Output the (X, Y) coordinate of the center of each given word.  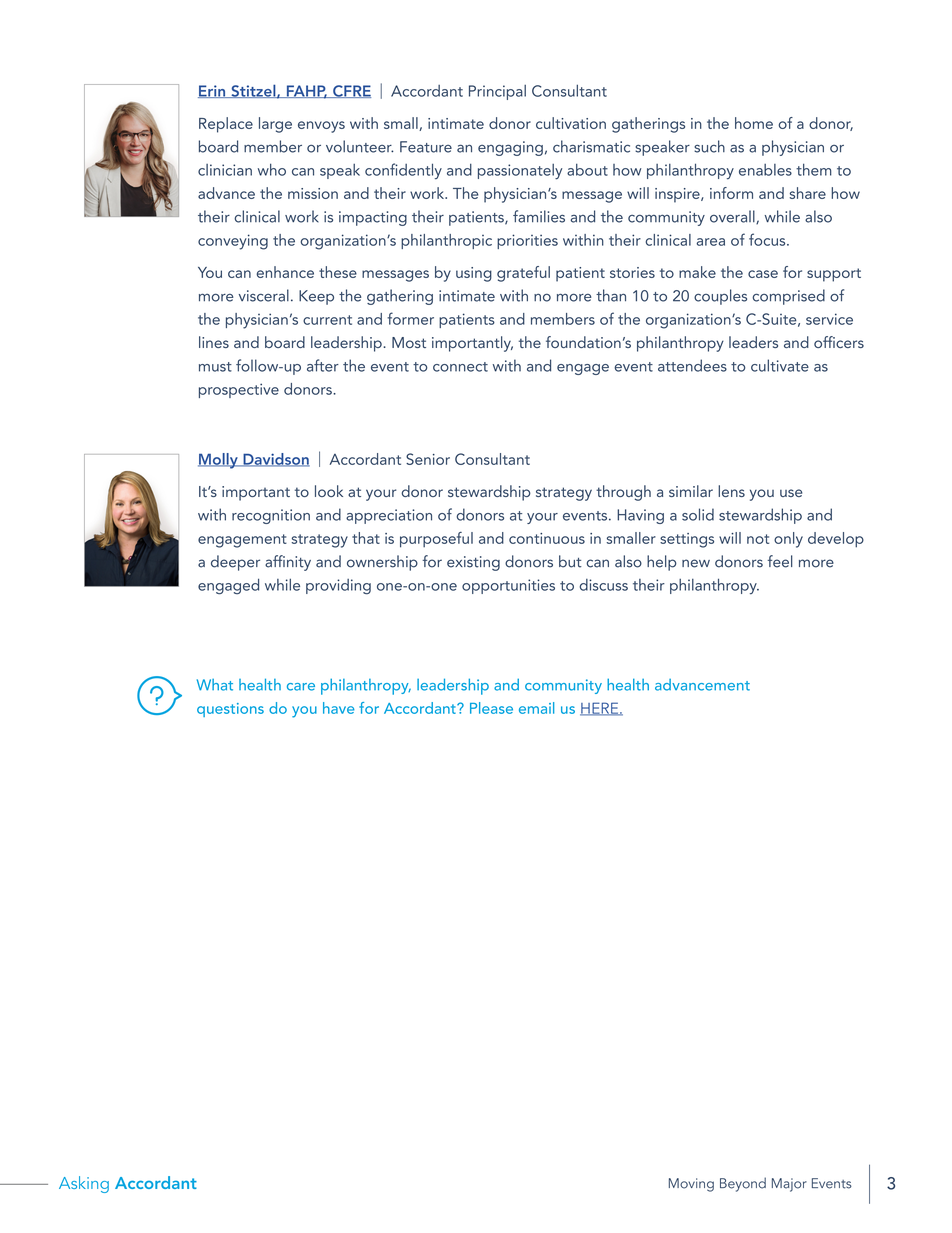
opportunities (508, 586)
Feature (426, 147)
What (215, 685)
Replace (226, 125)
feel (780, 561)
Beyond (743, 1184)
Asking (84, 1184)
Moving (691, 1185)
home (754, 123)
